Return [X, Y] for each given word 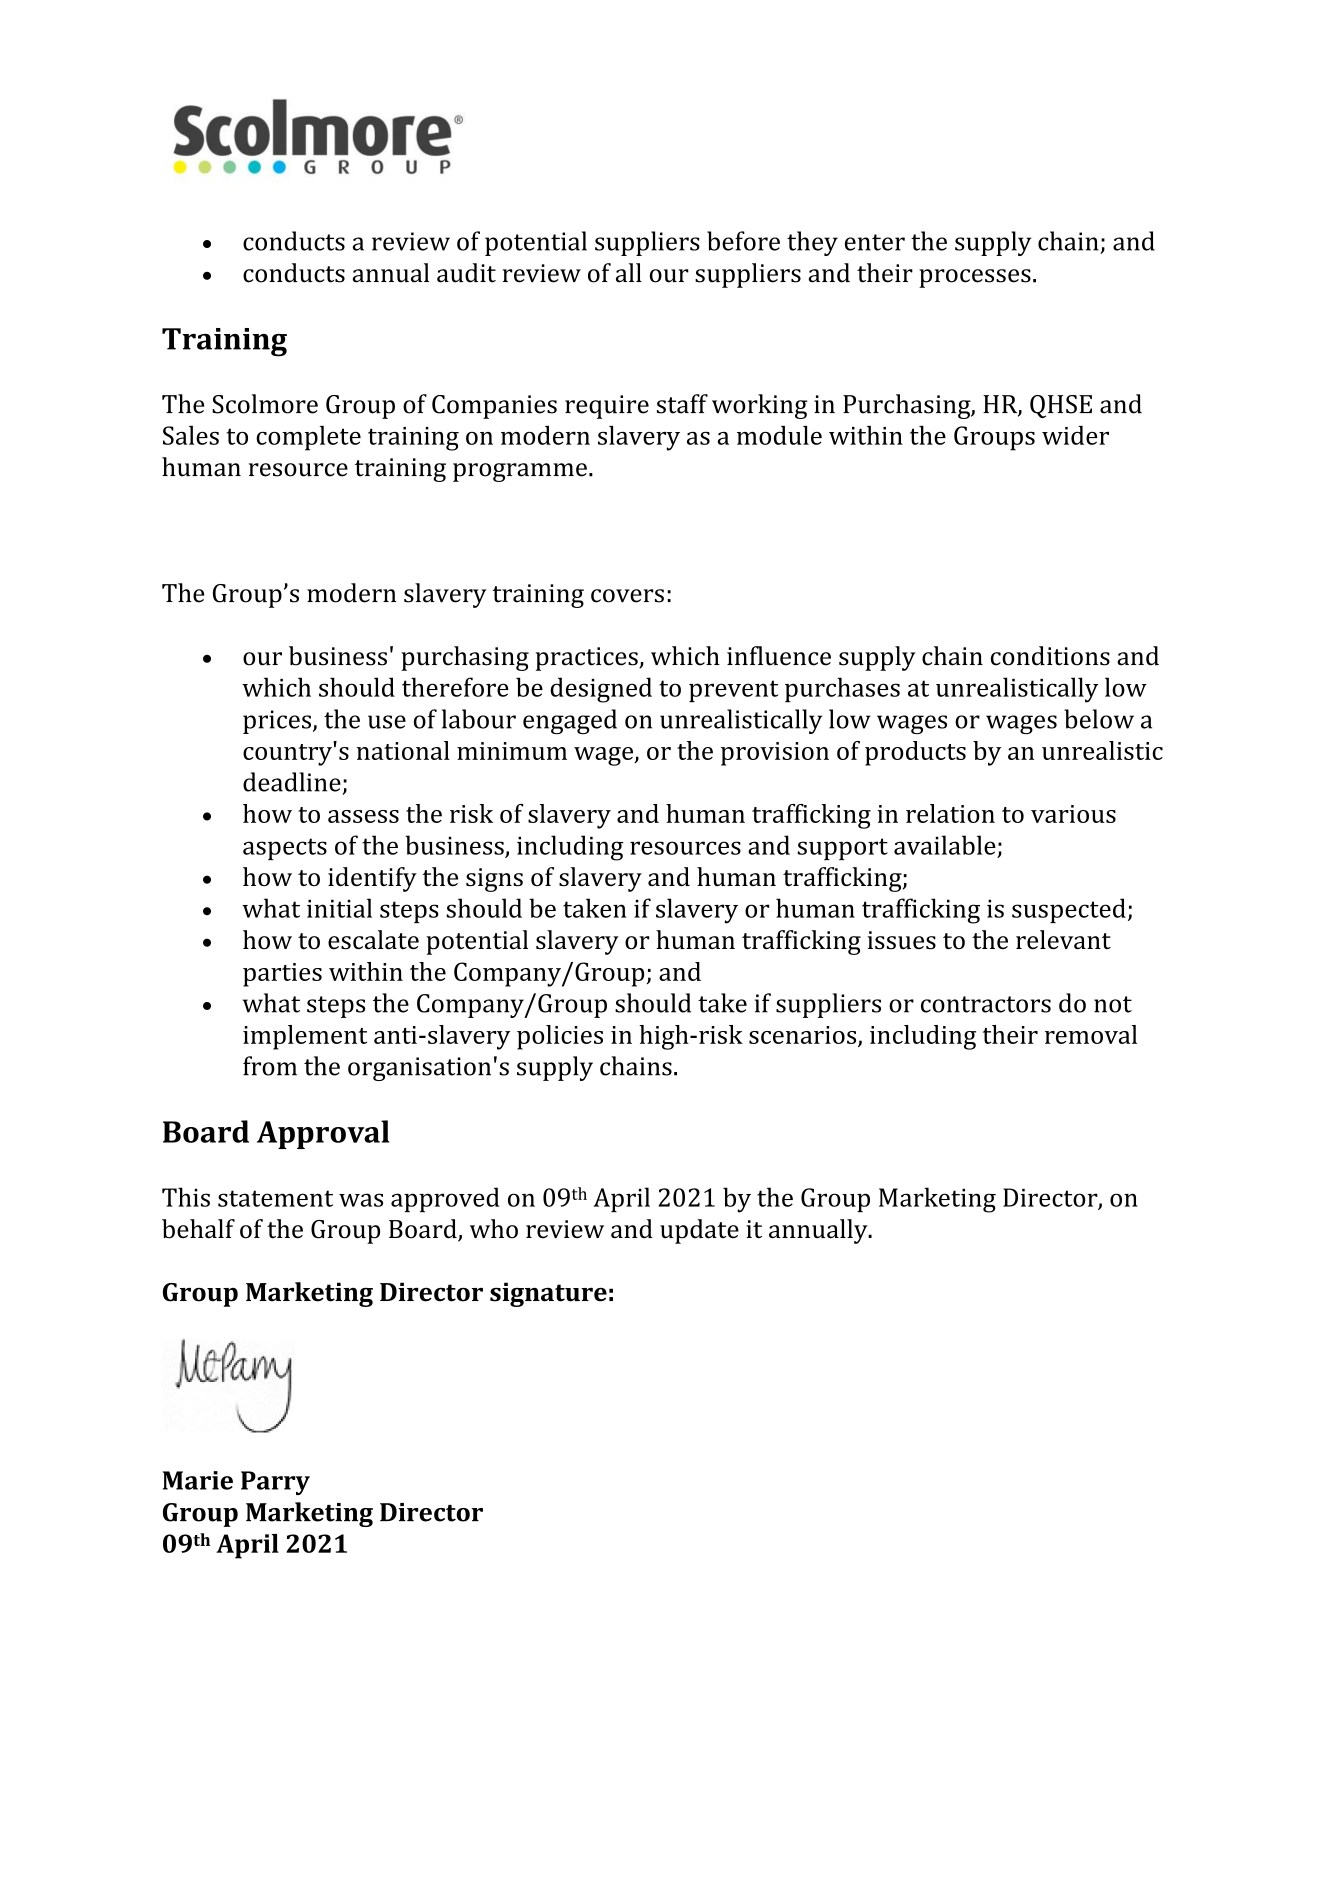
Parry [275, 1483]
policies [560, 1037]
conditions [1050, 656]
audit [466, 273]
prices [277, 722]
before [743, 241]
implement [305, 1037]
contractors [986, 1004]
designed [601, 690]
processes [975, 278]
